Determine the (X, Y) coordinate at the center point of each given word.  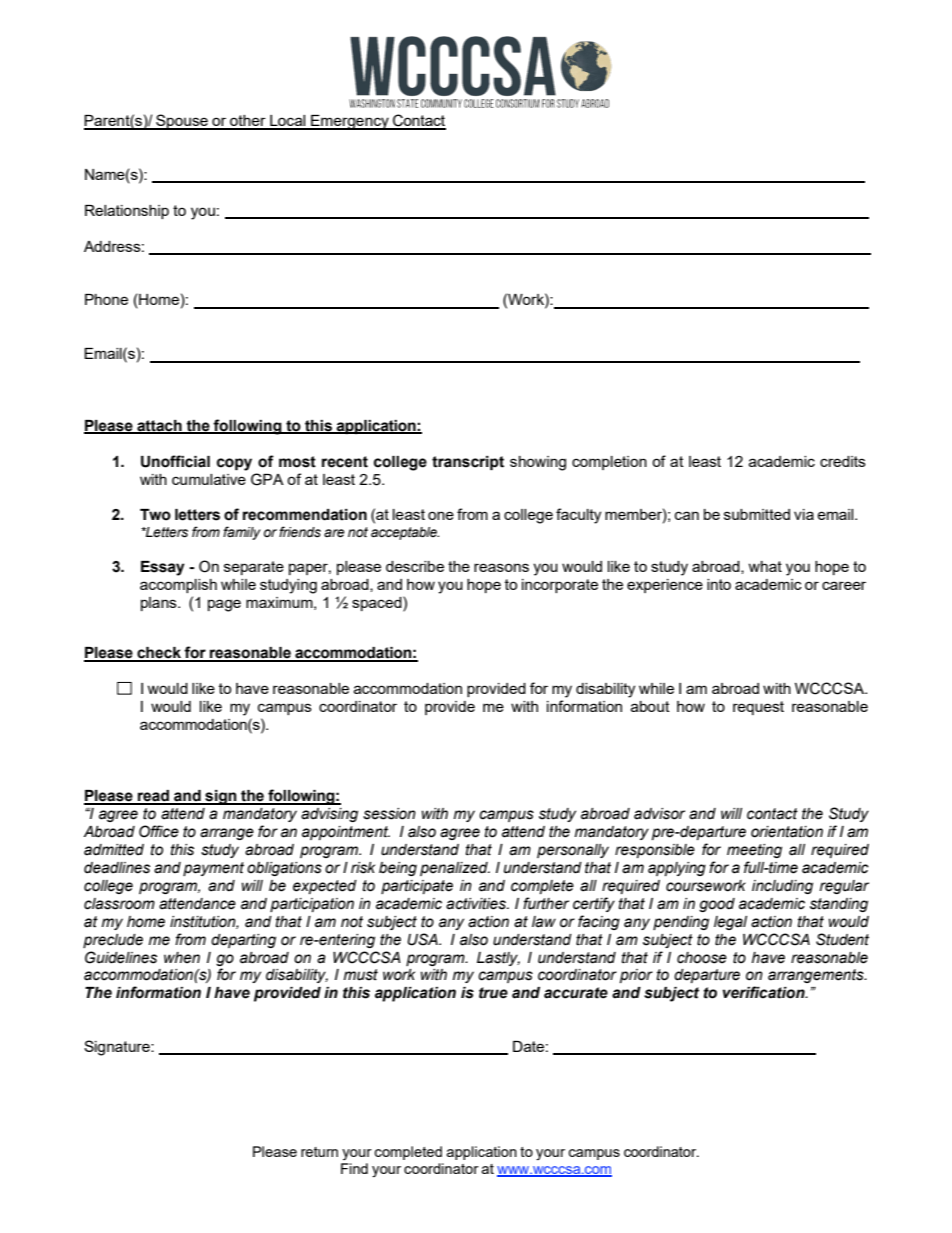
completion (609, 463)
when (182, 958)
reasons (501, 567)
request (758, 708)
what (765, 566)
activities (477, 904)
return (319, 1152)
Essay (163, 568)
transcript (468, 463)
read (153, 797)
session (389, 814)
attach (159, 426)
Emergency (350, 122)
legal (730, 923)
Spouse (182, 122)
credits (843, 461)
